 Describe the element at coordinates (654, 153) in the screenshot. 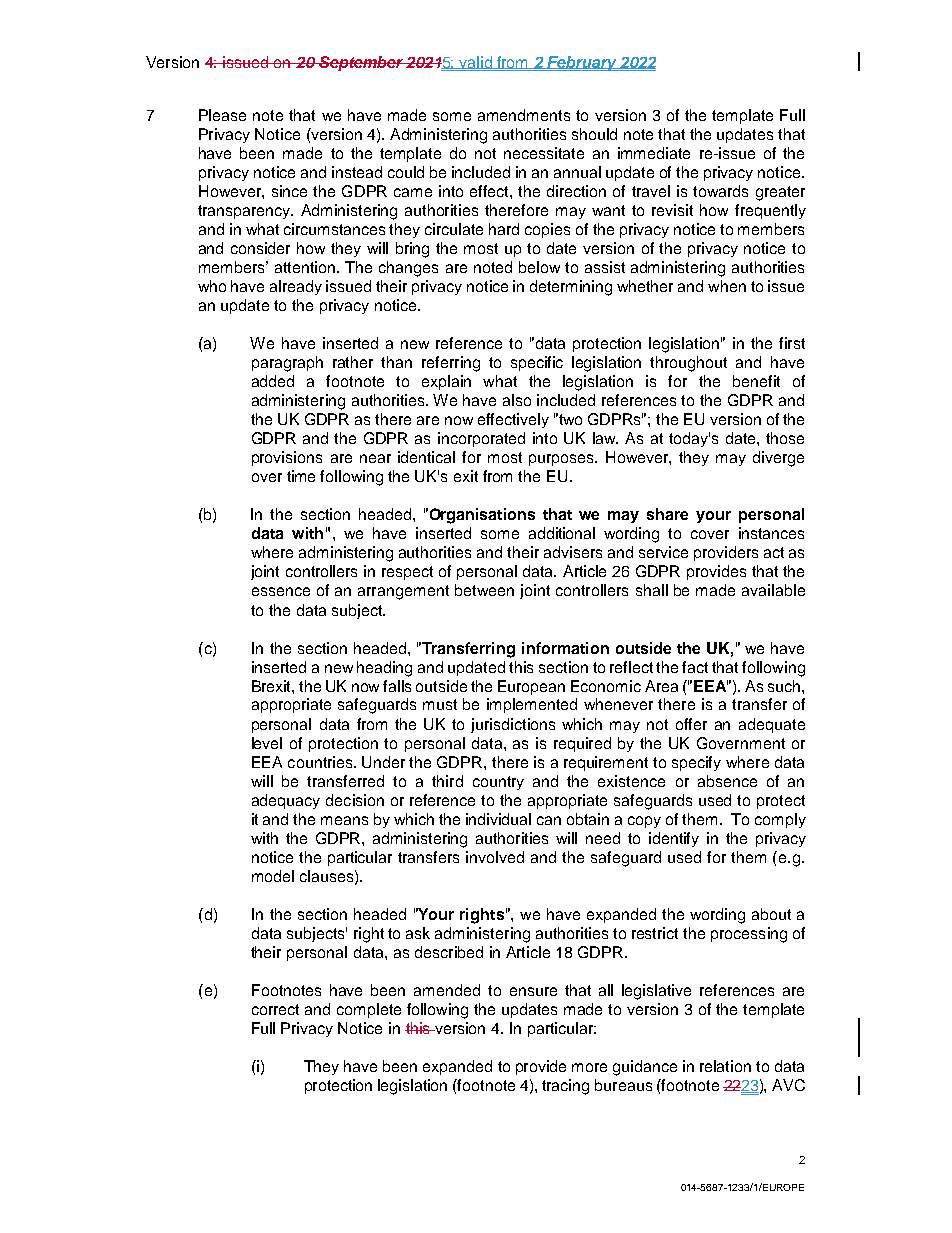

I see `immediate` at that location.
